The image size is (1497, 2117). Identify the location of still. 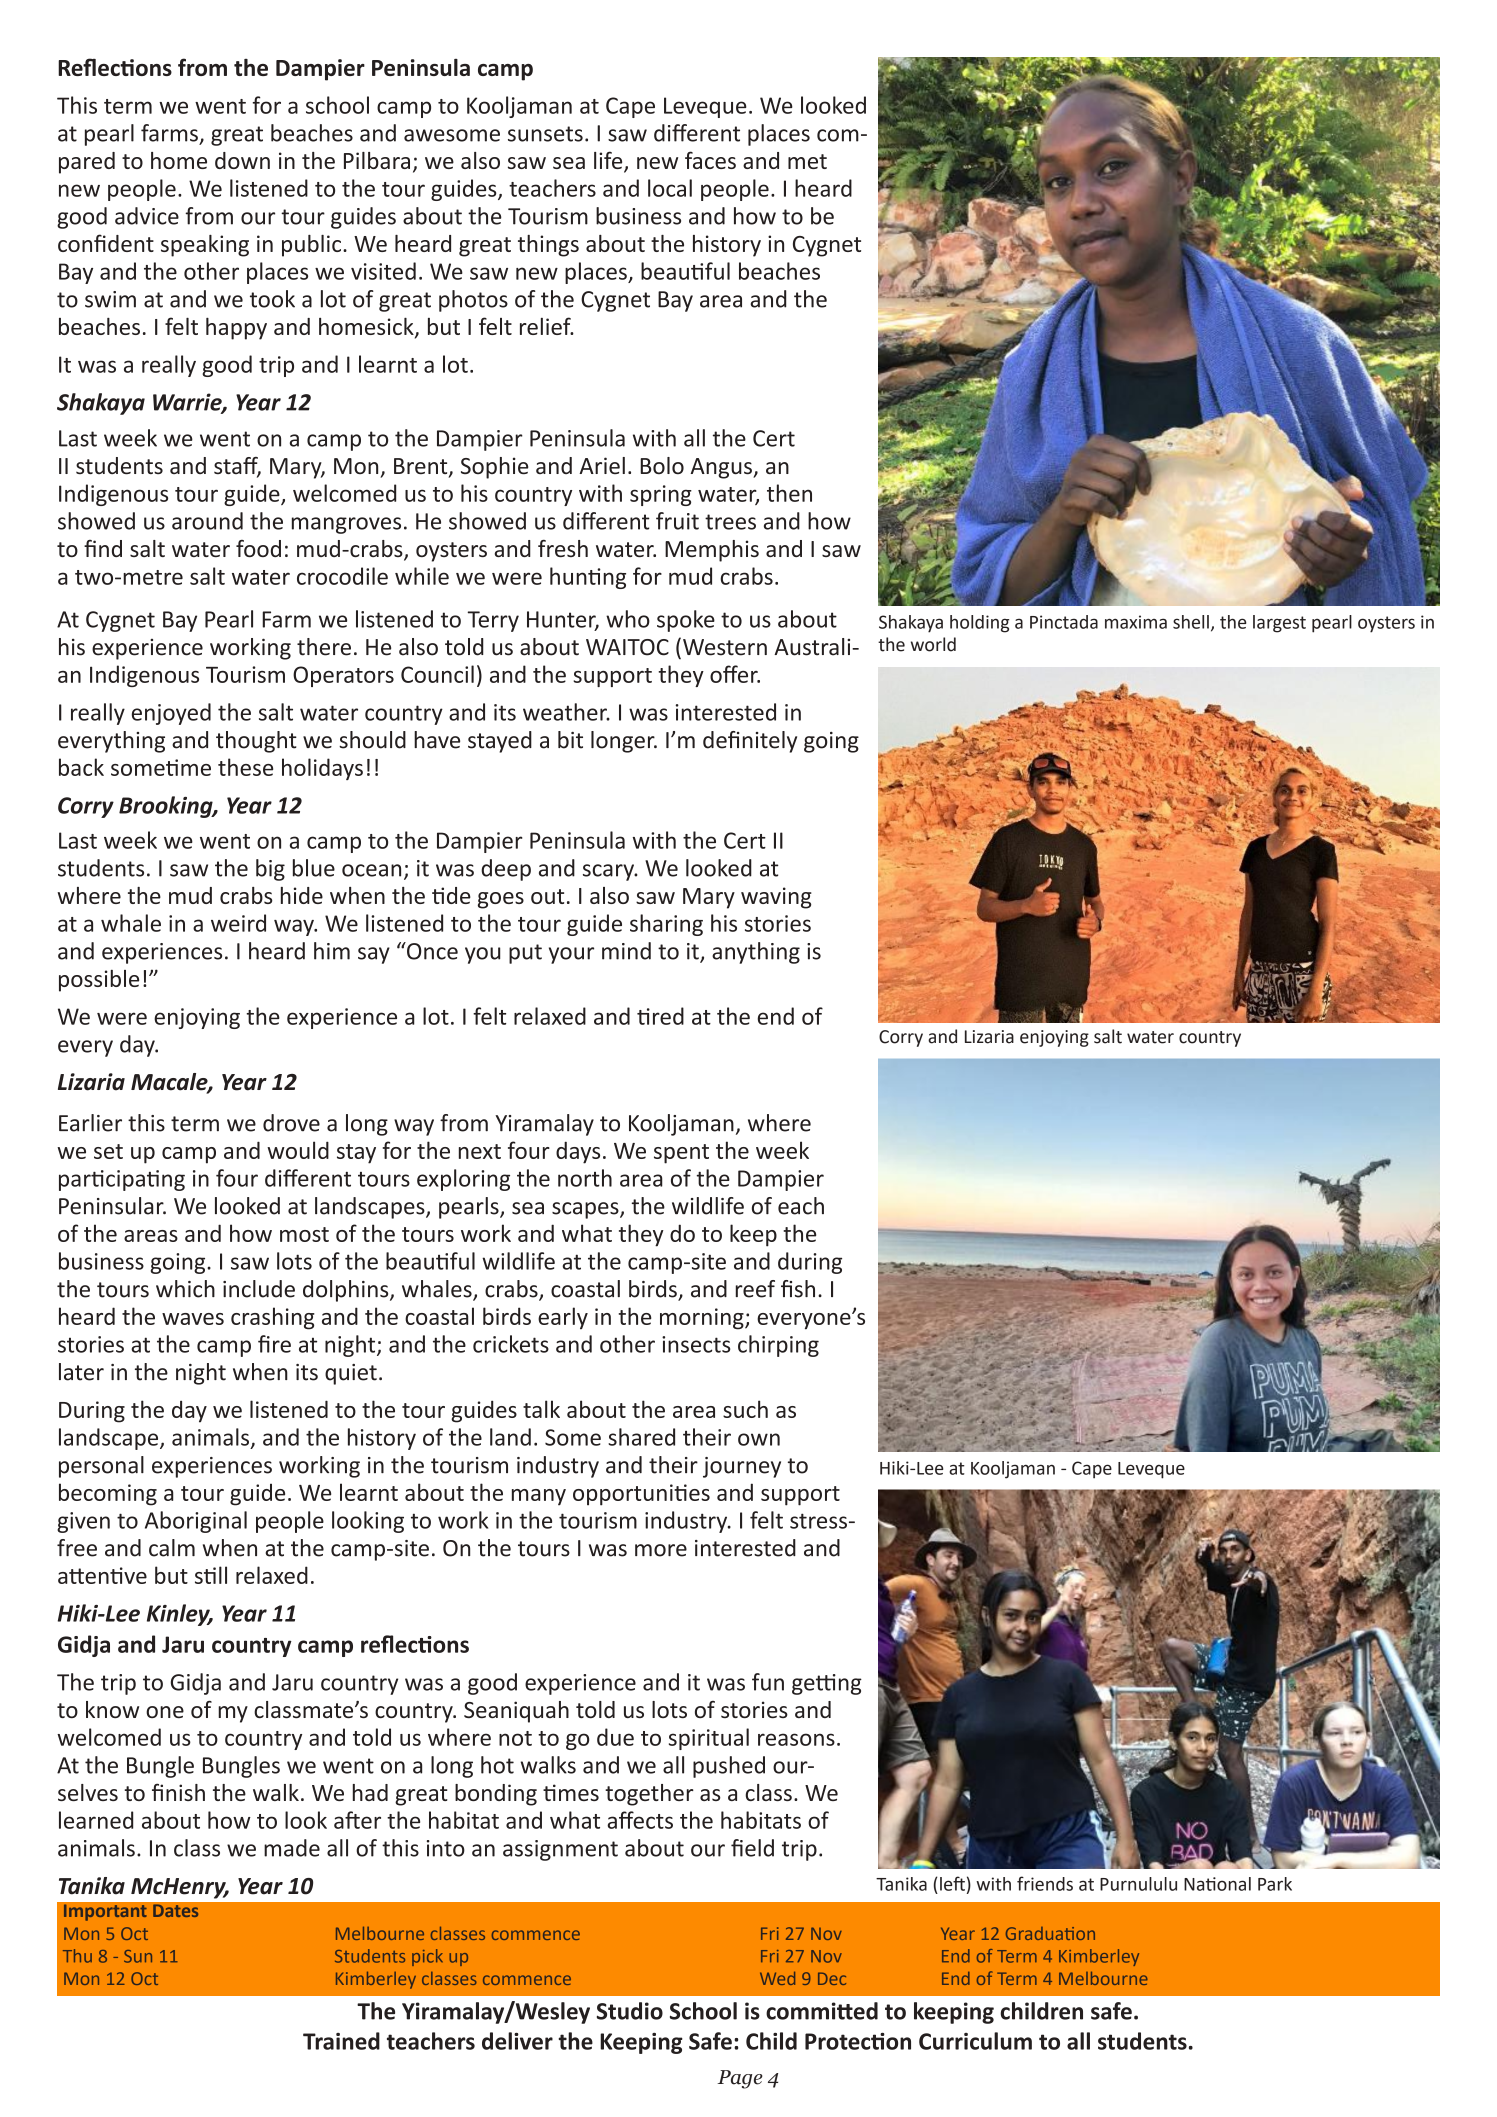
(211, 1575).
